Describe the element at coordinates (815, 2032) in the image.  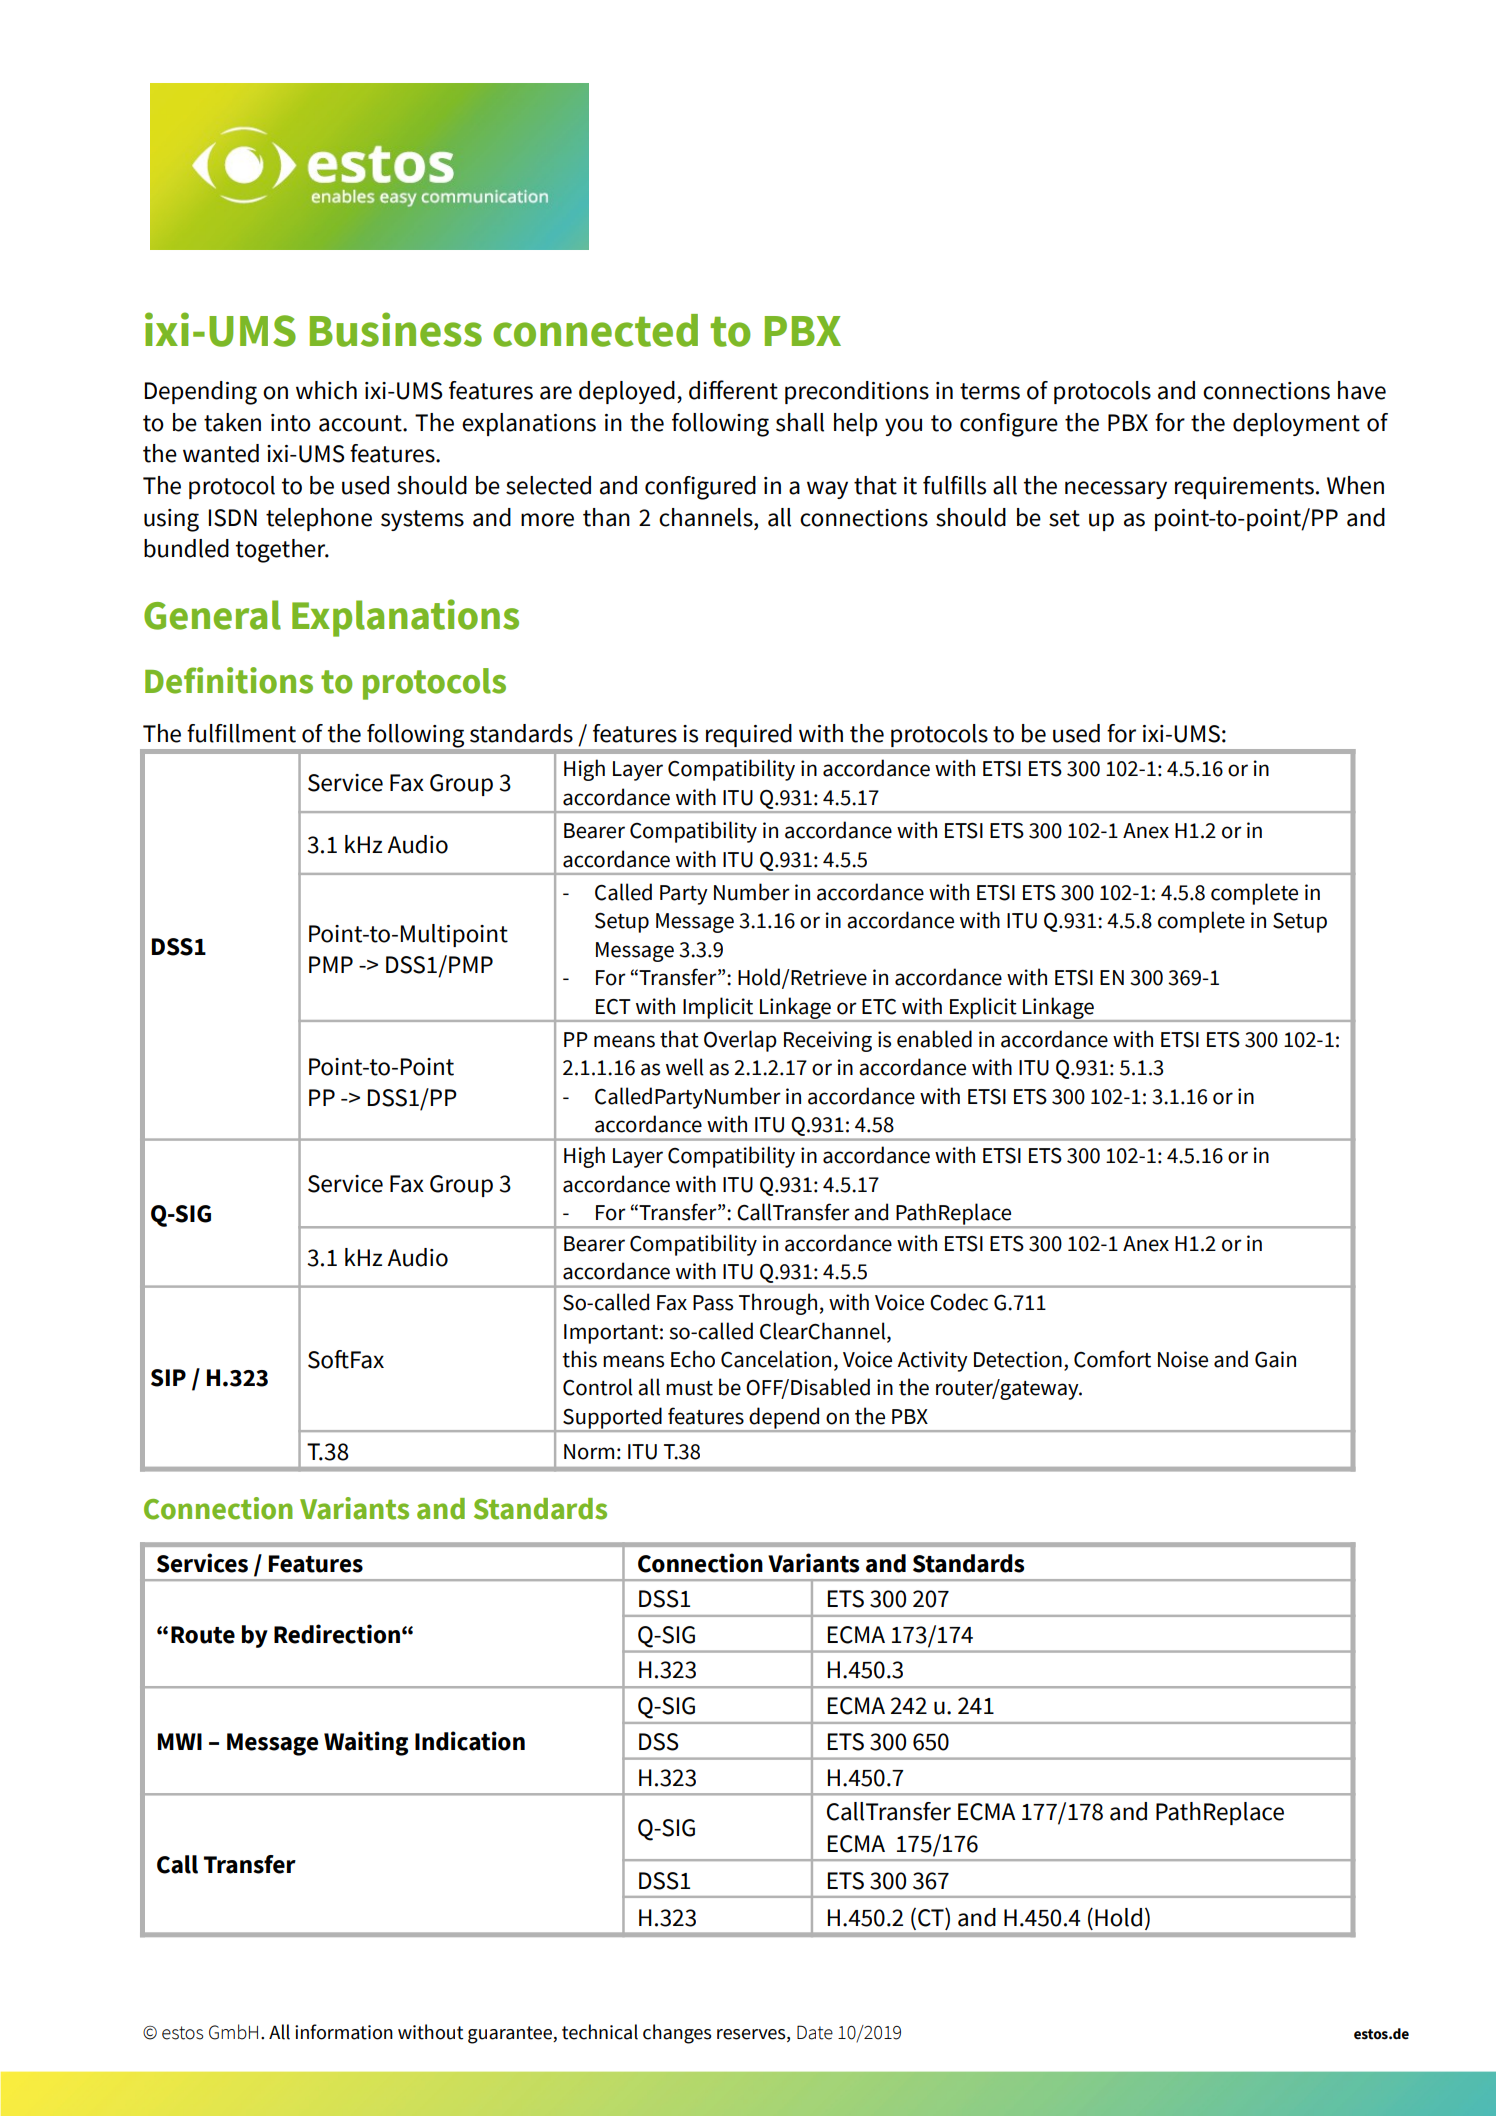
I see `Date` at that location.
